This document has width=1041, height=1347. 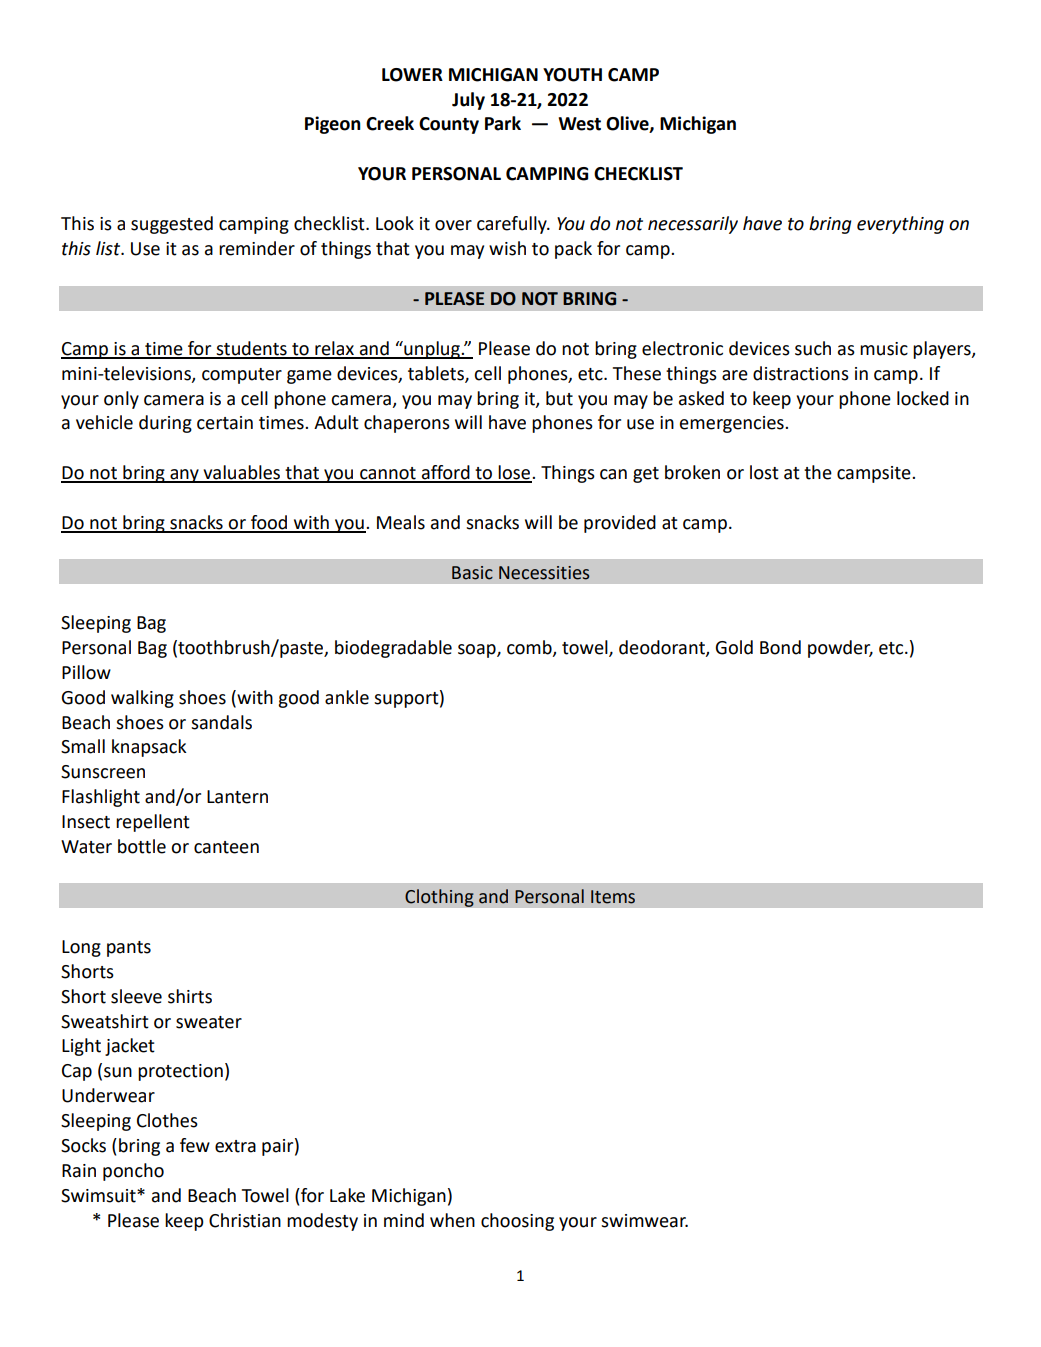 What do you see at coordinates (517, 1222) in the document?
I see `choosing` at bounding box center [517, 1222].
